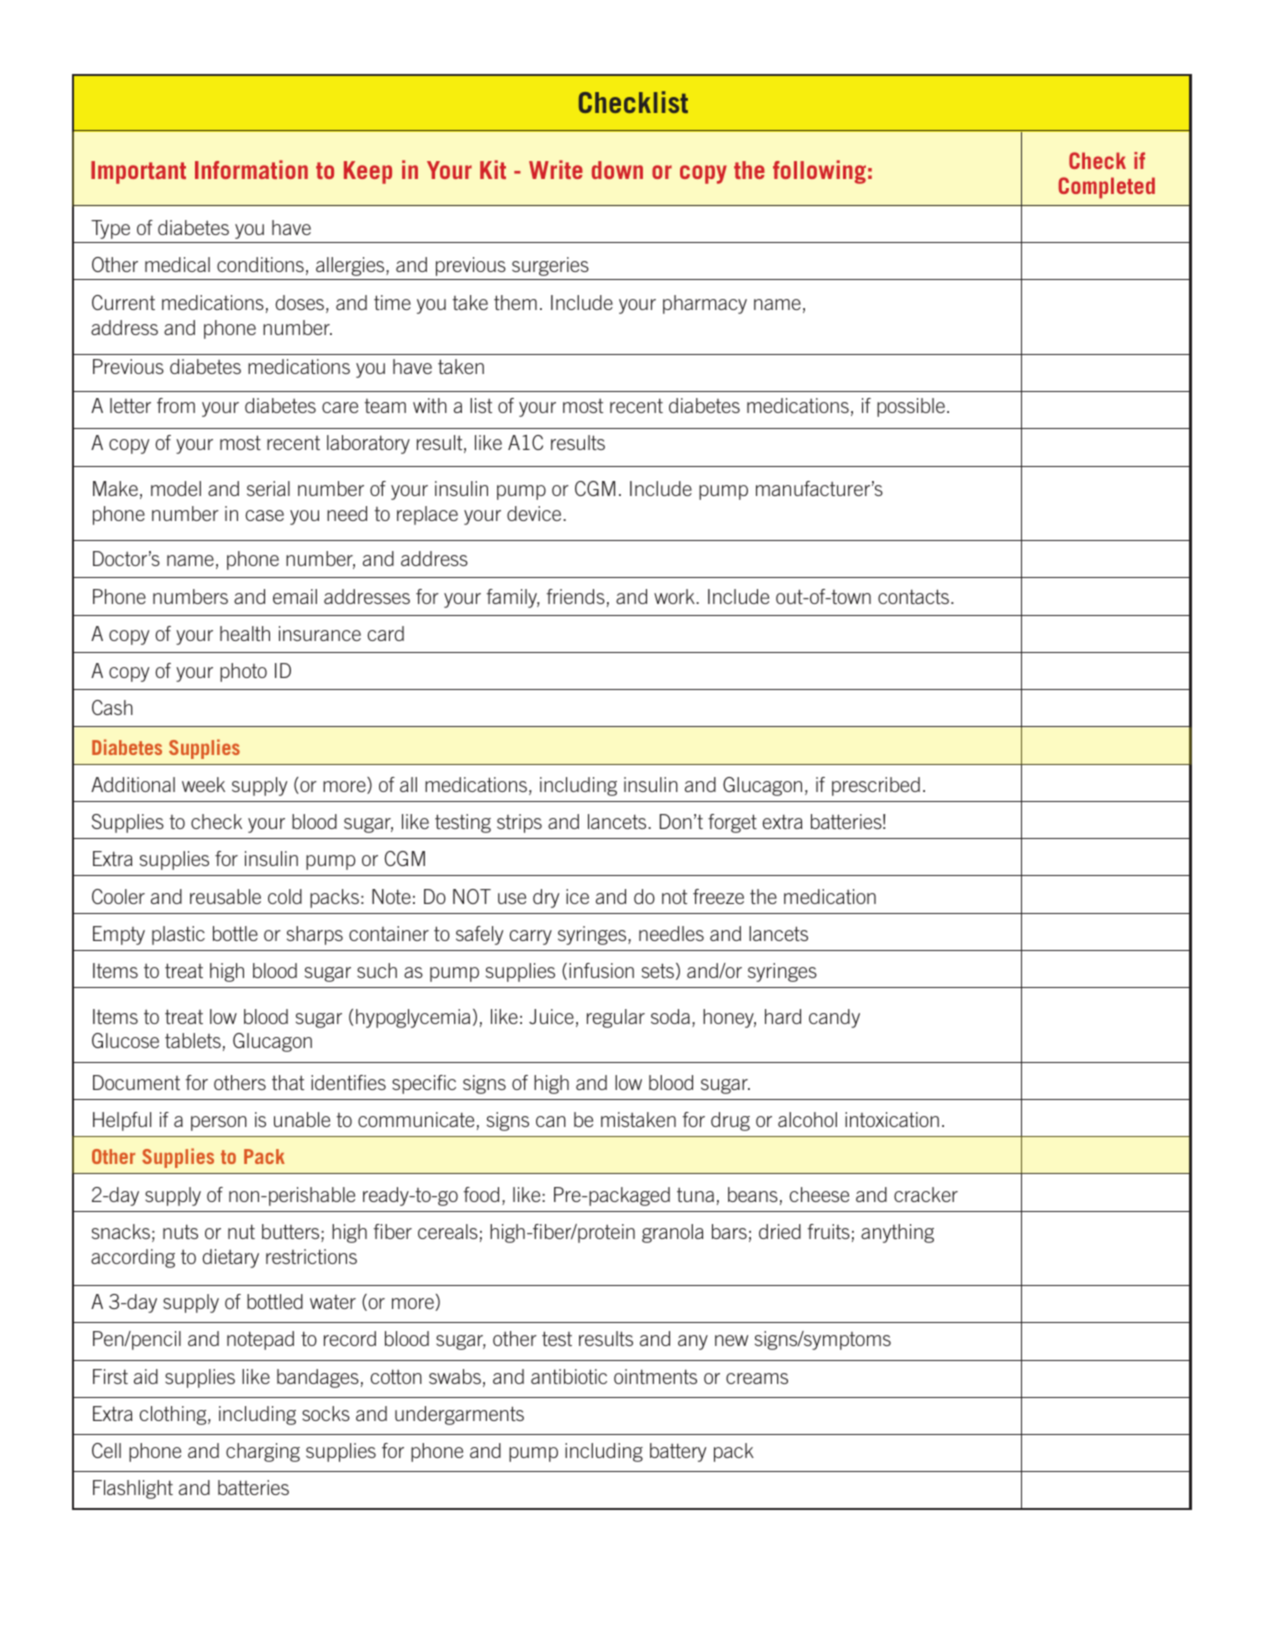  I want to click on Completed, so click(1106, 188).
